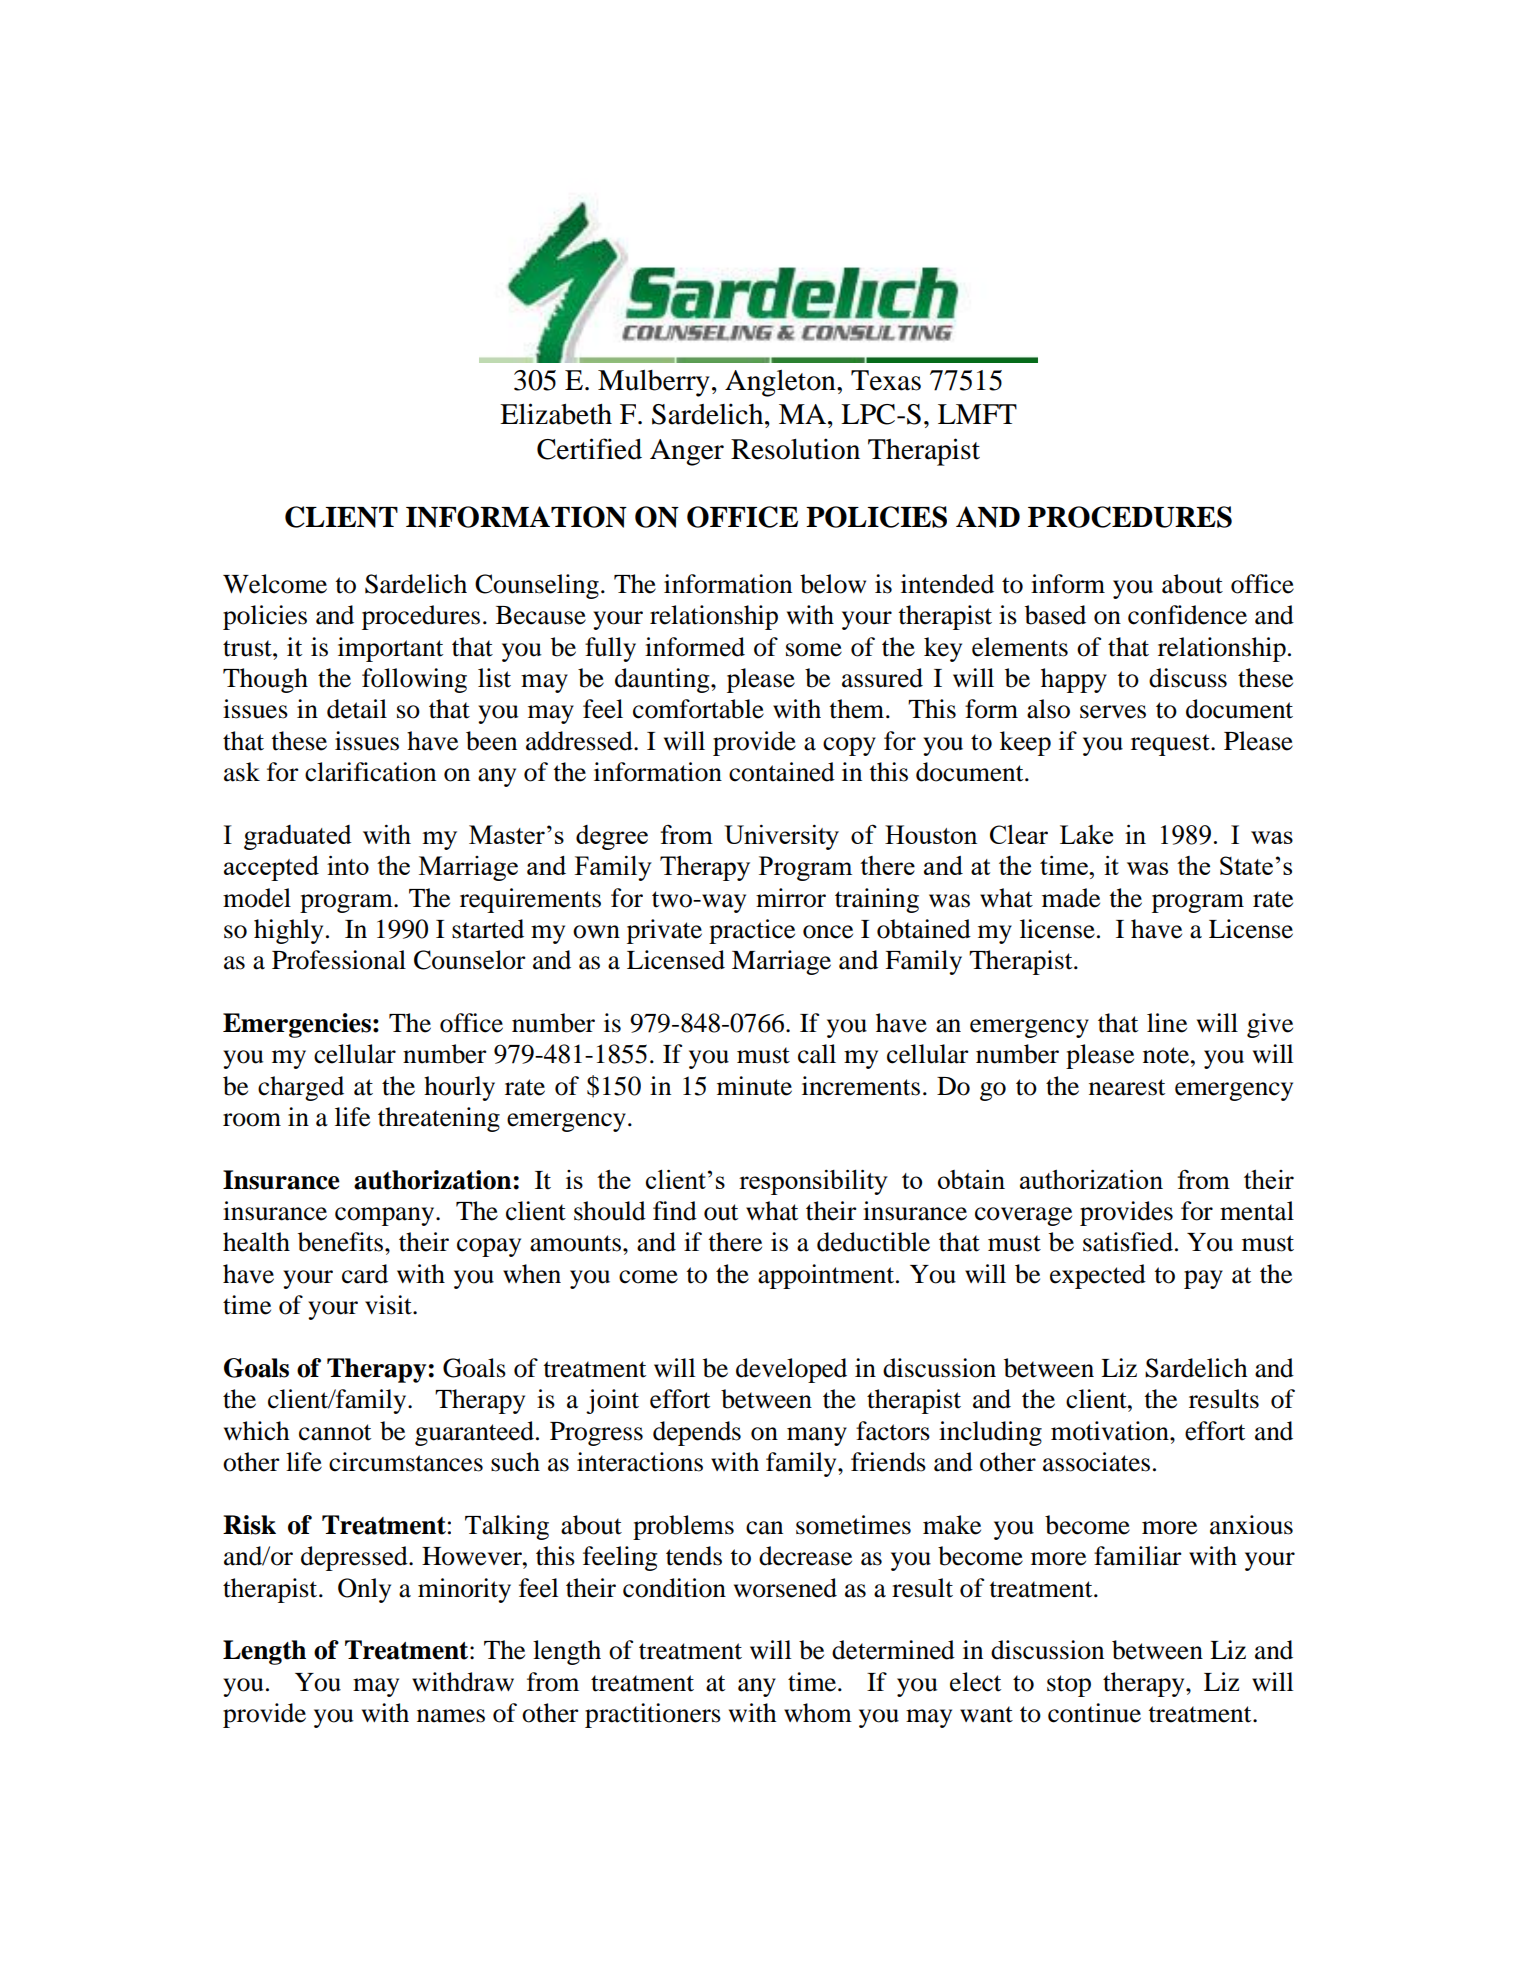 This screenshot has height=1963, width=1517. Describe the element at coordinates (365, 1274) in the screenshot. I see `card` at that location.
